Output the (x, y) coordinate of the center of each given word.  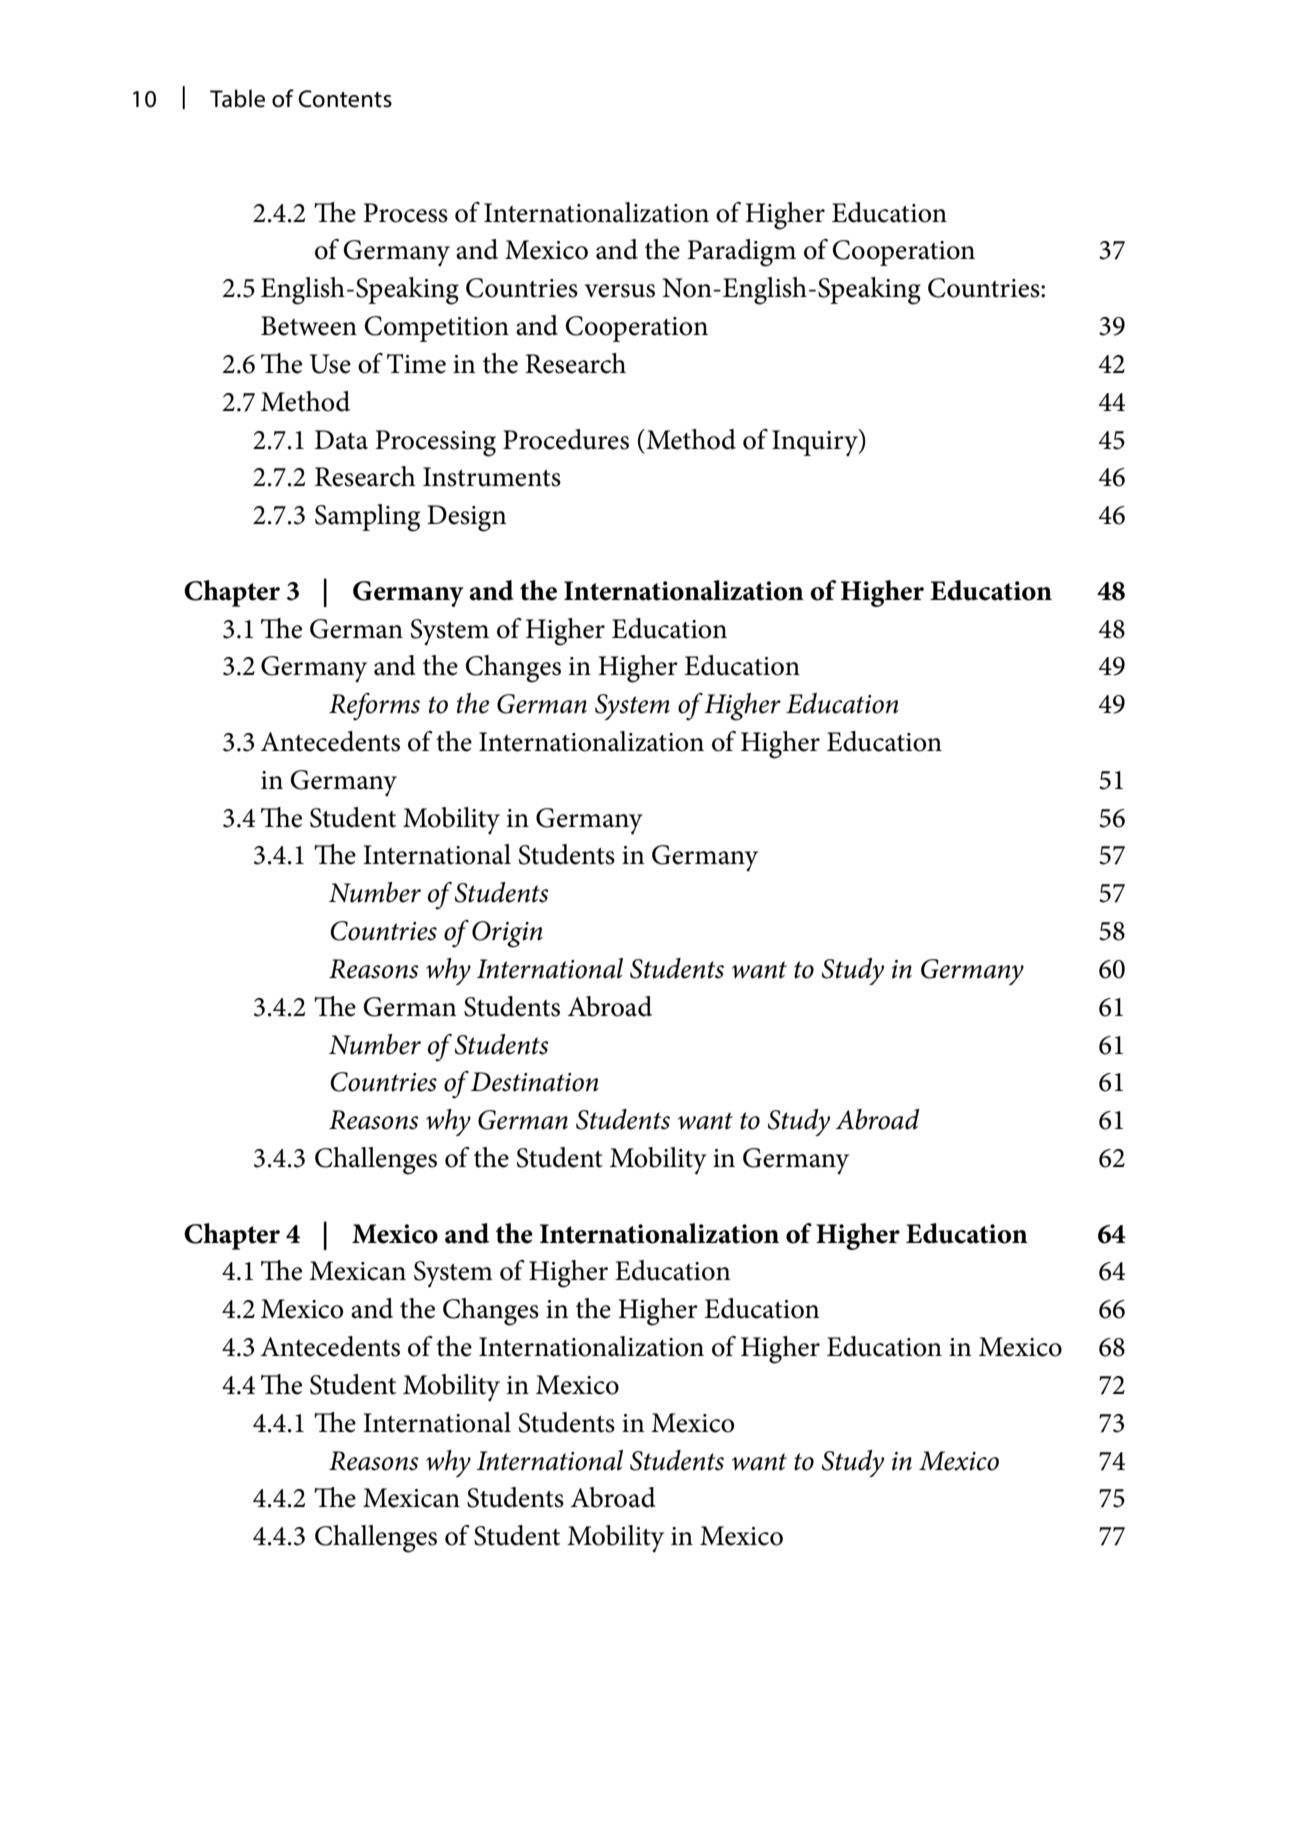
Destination (535, 1082)
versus (620, 291)
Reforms (374, 707)
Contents (345, 99)
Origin (507, 934)
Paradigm (741, 253)
